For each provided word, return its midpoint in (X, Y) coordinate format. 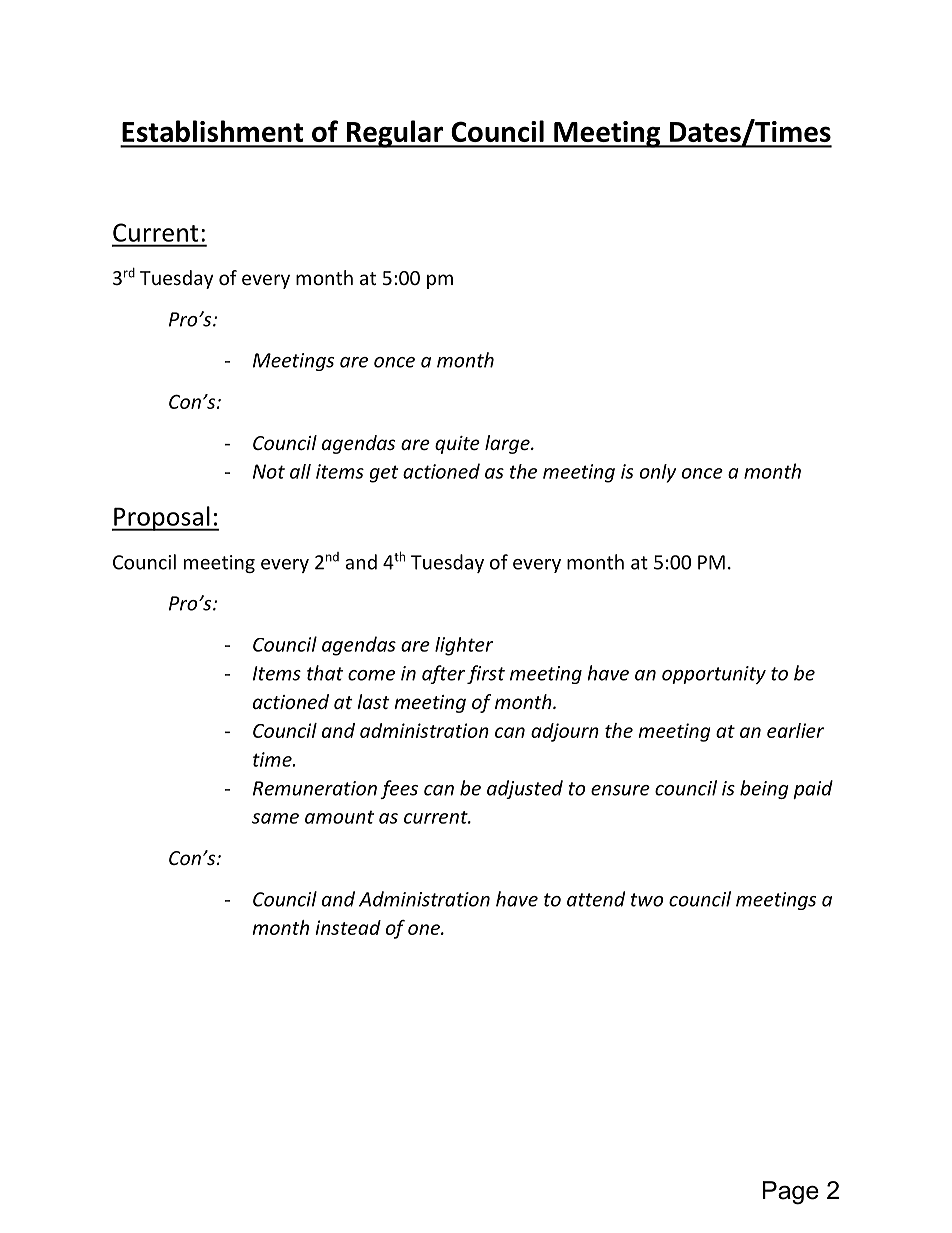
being (764, 789)
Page (791, 1193)
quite (457, 445)
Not (269, 471)
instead (348, 927)
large (508, 444)
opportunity (714, 675)
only (658, 473)
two (647, 900)
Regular (394, 134)
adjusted (525, 789)
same (275, 818)
